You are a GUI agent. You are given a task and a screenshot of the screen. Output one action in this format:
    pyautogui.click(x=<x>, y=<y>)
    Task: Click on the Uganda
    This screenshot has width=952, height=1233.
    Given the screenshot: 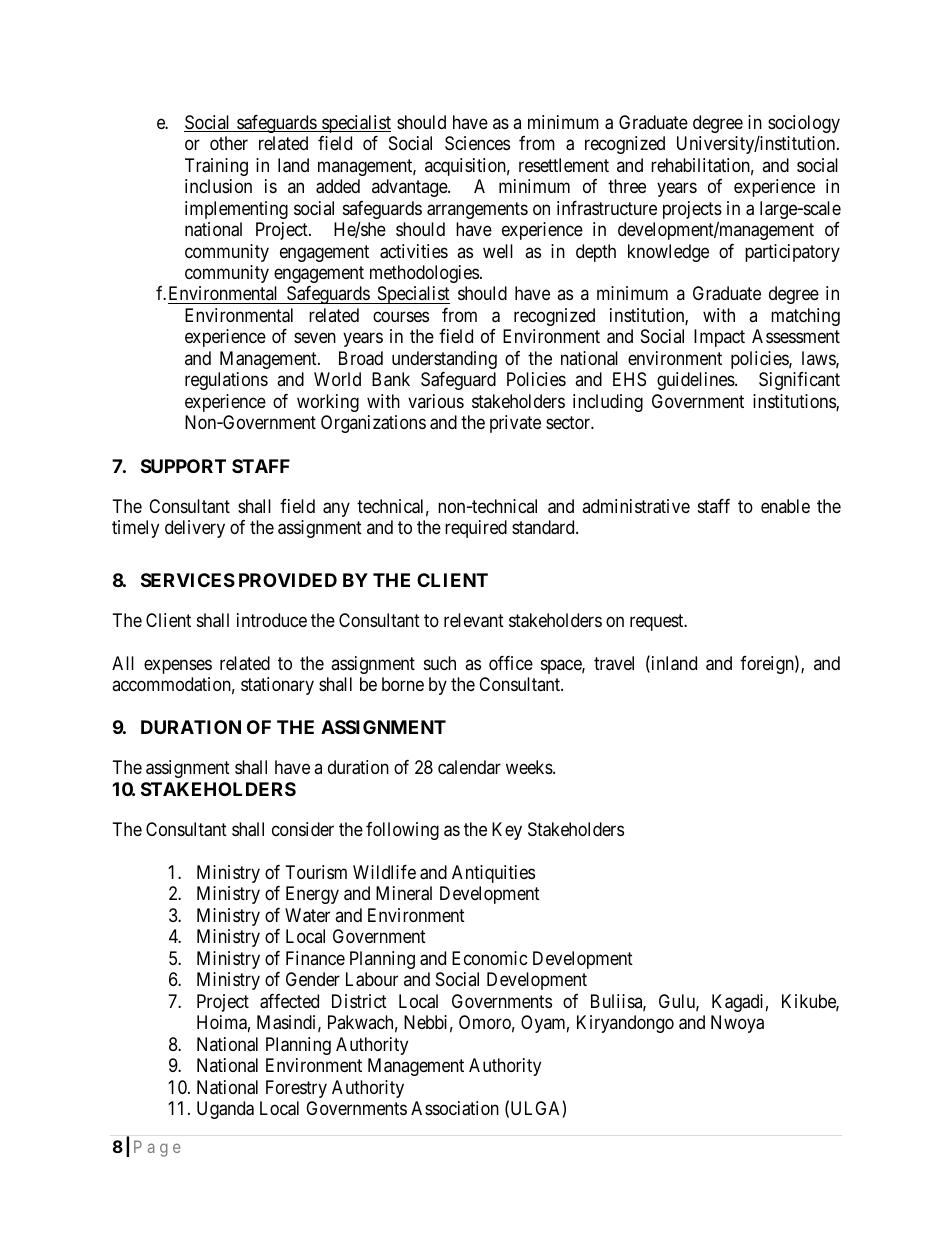 What is the action you would take?
    pyautogui.click(x=225, y=1110)
